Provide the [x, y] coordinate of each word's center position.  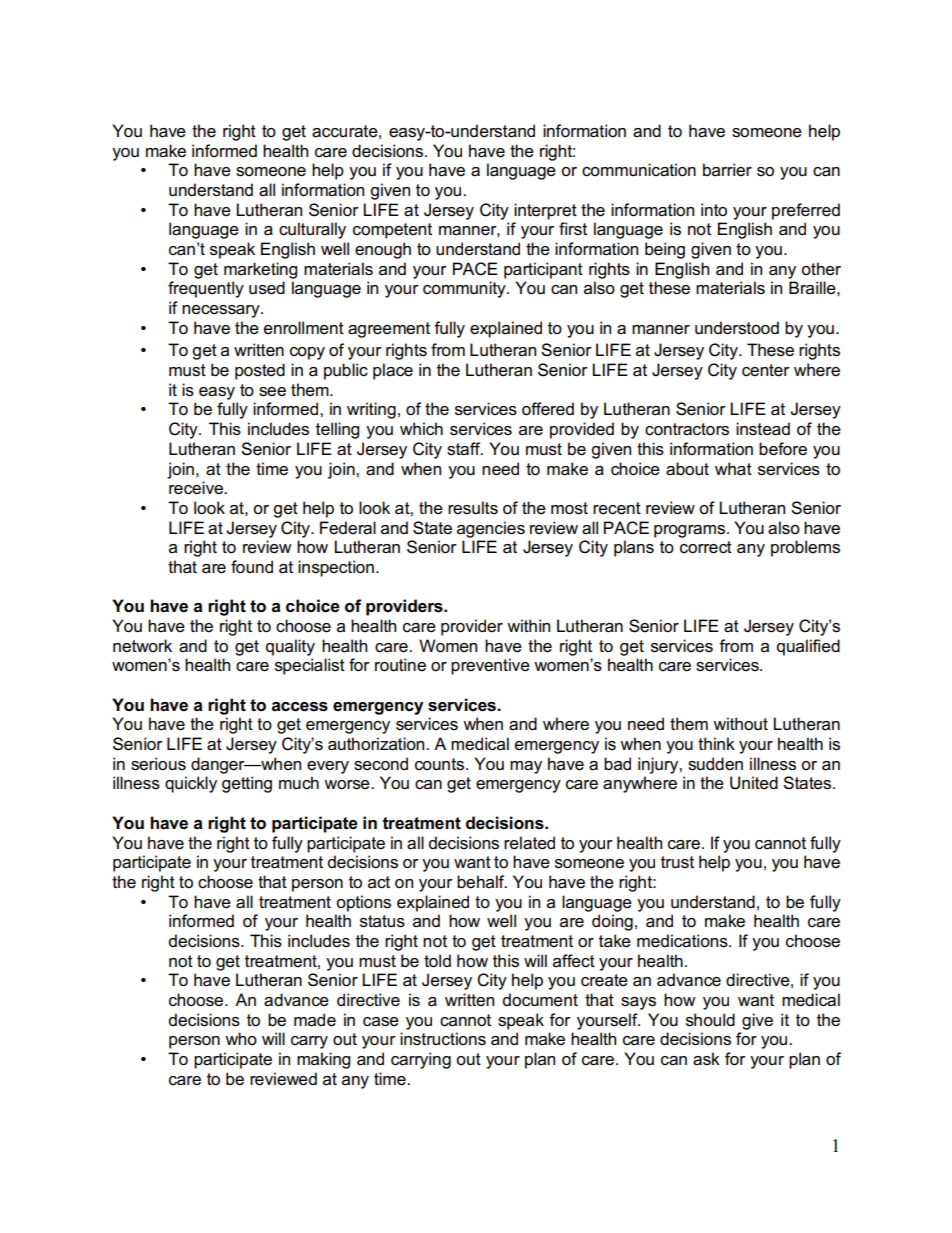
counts [441, 764]
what [733, 469]
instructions [443, 1039]
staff [465, 449]
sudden [715, 764]
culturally [312, 230]
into [714, 210]
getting [247, 784]
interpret [545, 211]
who [241, 1038]
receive [197, 488]
